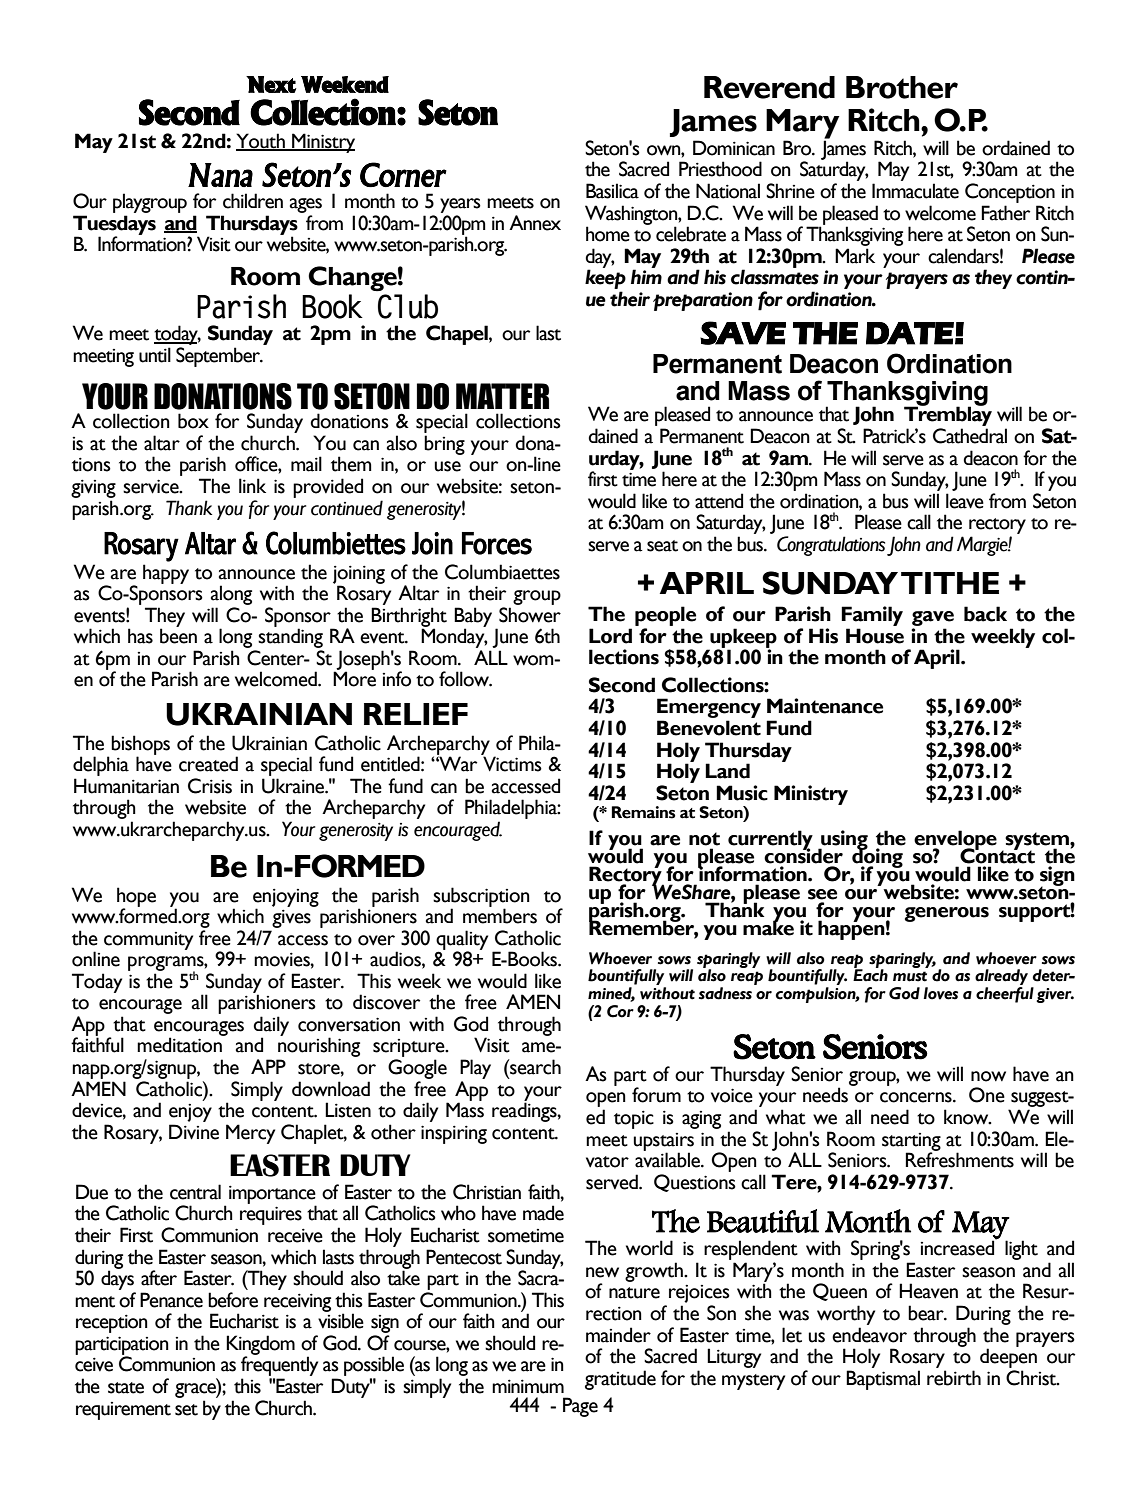  What do you see at coordinates (512, 764) in the document?
I see `Victims` at bounding box center [512, 764].
